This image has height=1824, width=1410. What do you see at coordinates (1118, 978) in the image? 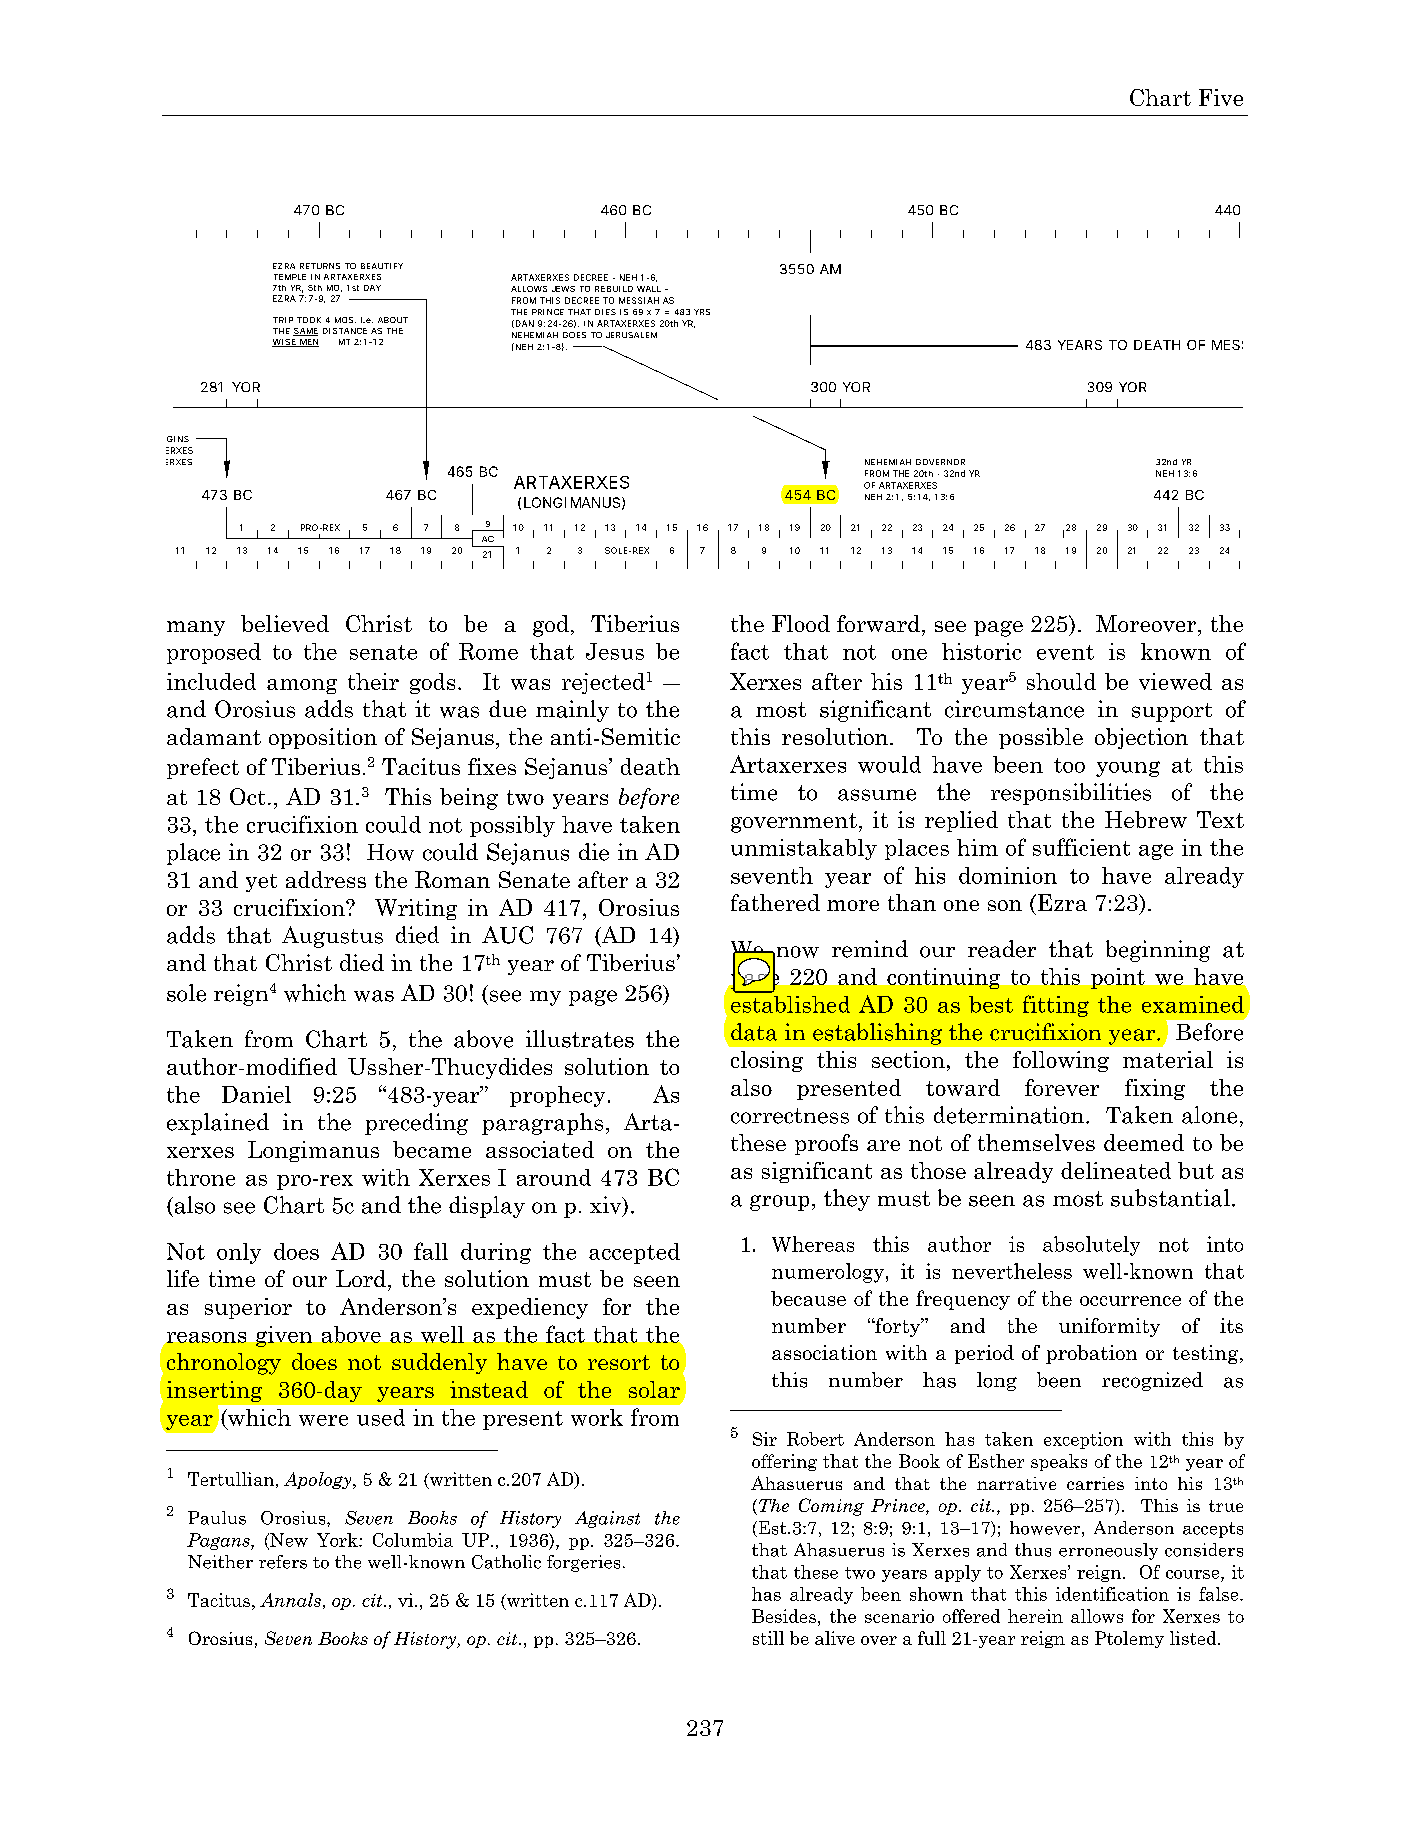
I see `point` at bounding box center [1118, 978].
